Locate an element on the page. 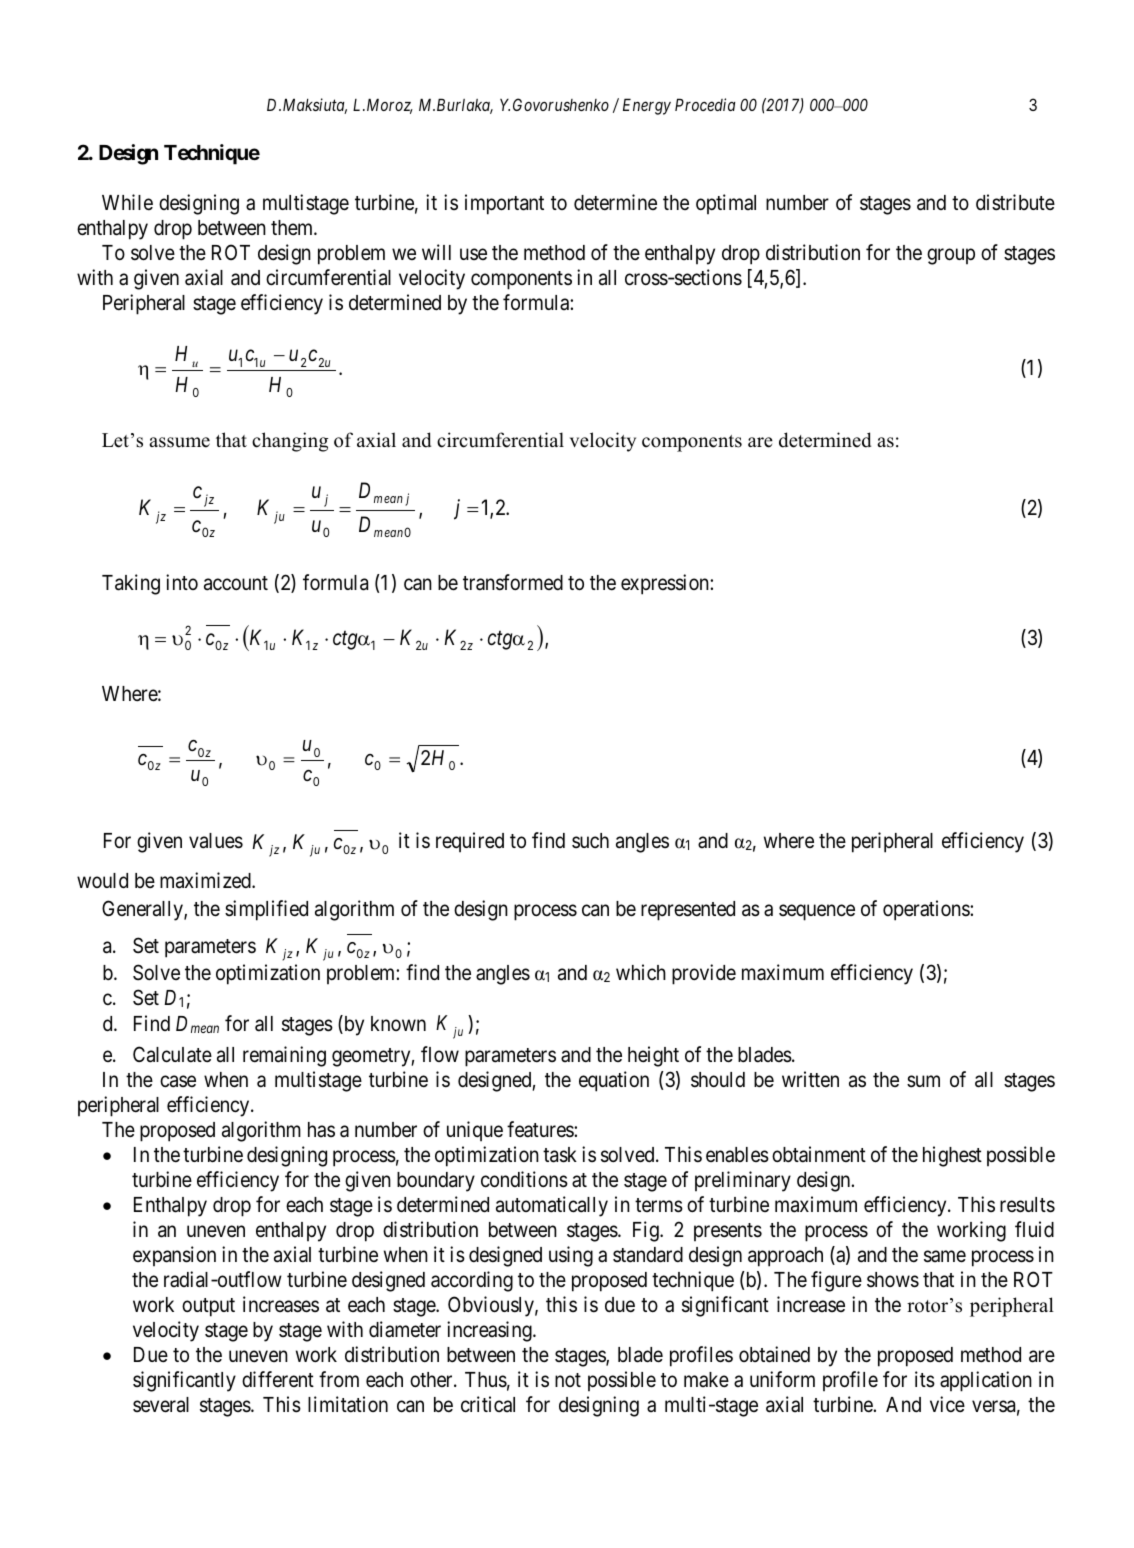 Image resolution: width=1134 pixels, height=1548 pixels. distribute is located at coordinates (1015, 202).
